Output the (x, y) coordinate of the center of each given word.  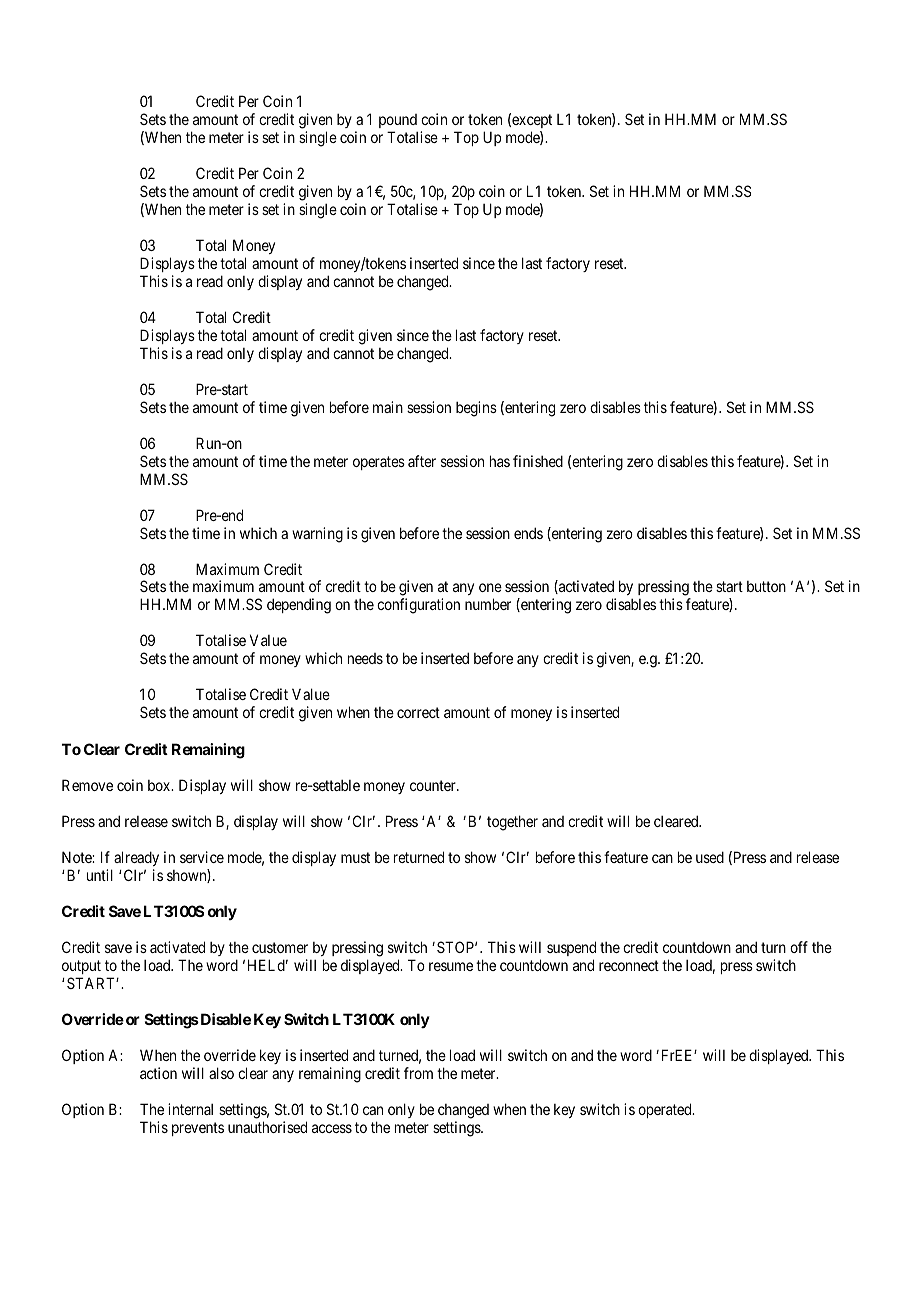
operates (379, 463)
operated (666, 1110)
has (500, 461)
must (355, 857)
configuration (418, 606)
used (710, 857)
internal (190, 1109)
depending (299, 606)
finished (538, 461)
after (422, 461)
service (202, 857)
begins (476, 409)
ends (528, 533)
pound (398, 121)
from (418, 1073)
